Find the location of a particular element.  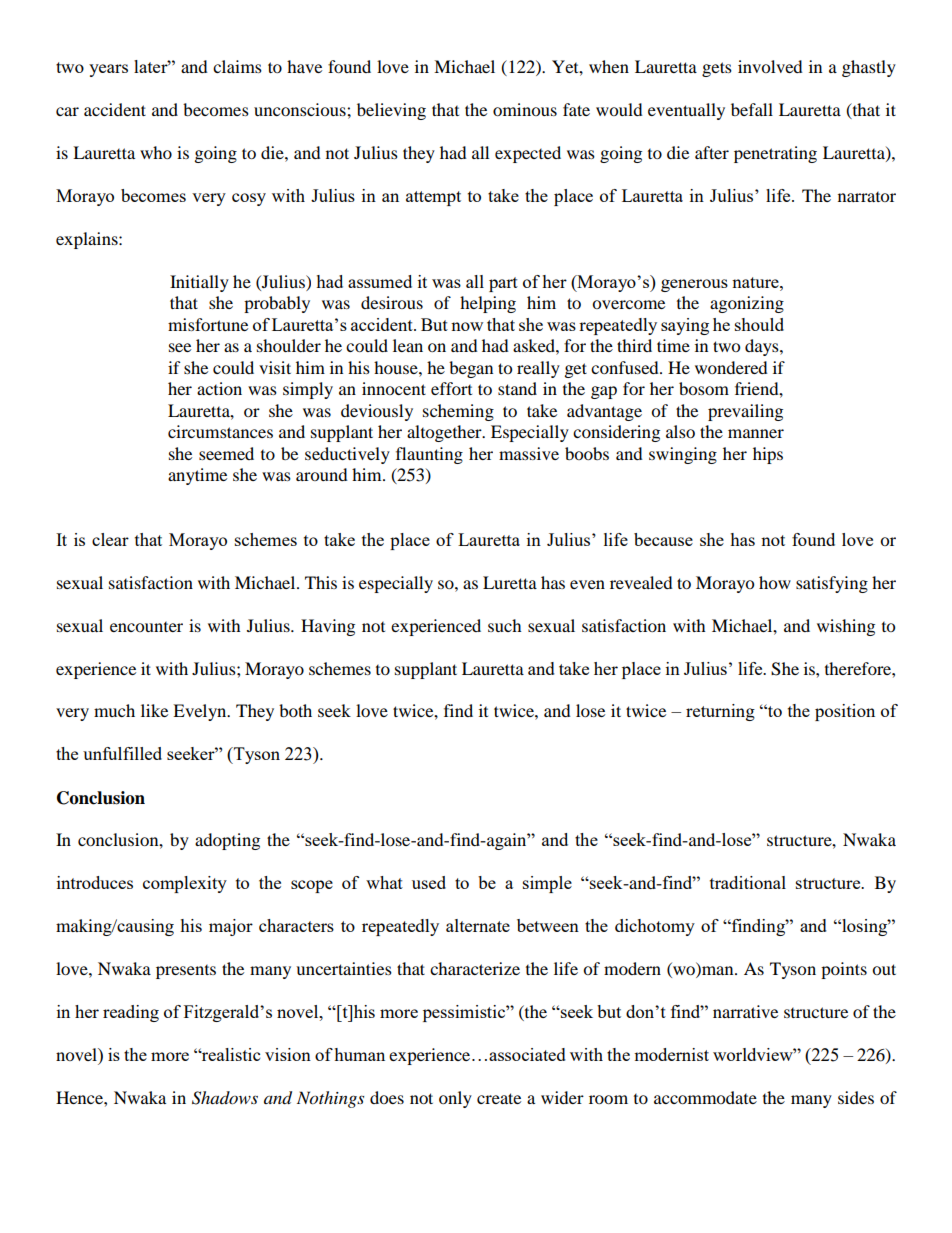

encounter is located at coordinates (146, 627).
